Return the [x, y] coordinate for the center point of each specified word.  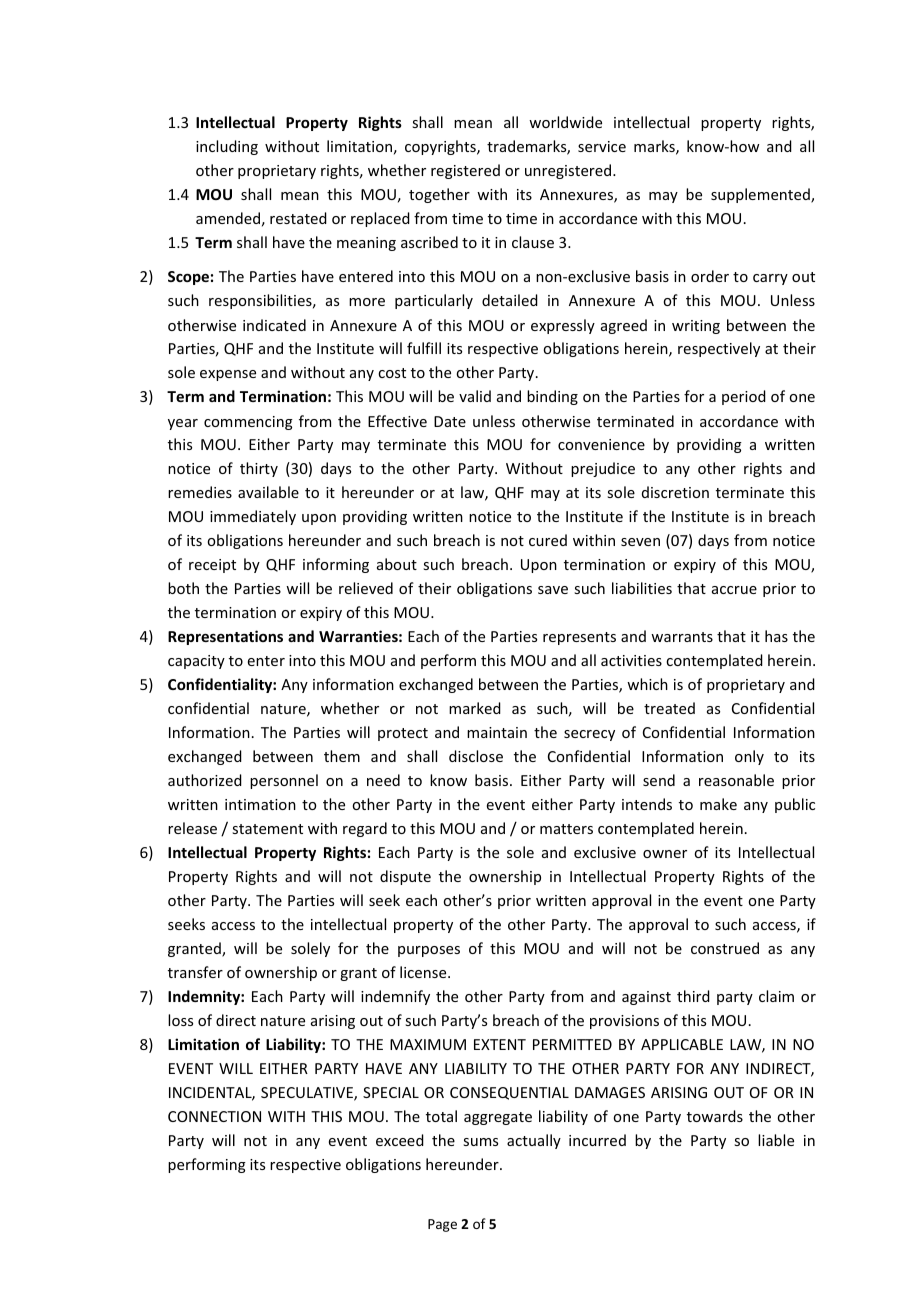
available [268, 492]
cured [548, 540]
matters [566, 829]
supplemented [761, 195]
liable [776, 1140]
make [718, 804]
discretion [675, 492]
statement [267, 829]
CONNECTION [214, 1116]
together [439, 195]
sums [480, 1142]
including [227, 147]
